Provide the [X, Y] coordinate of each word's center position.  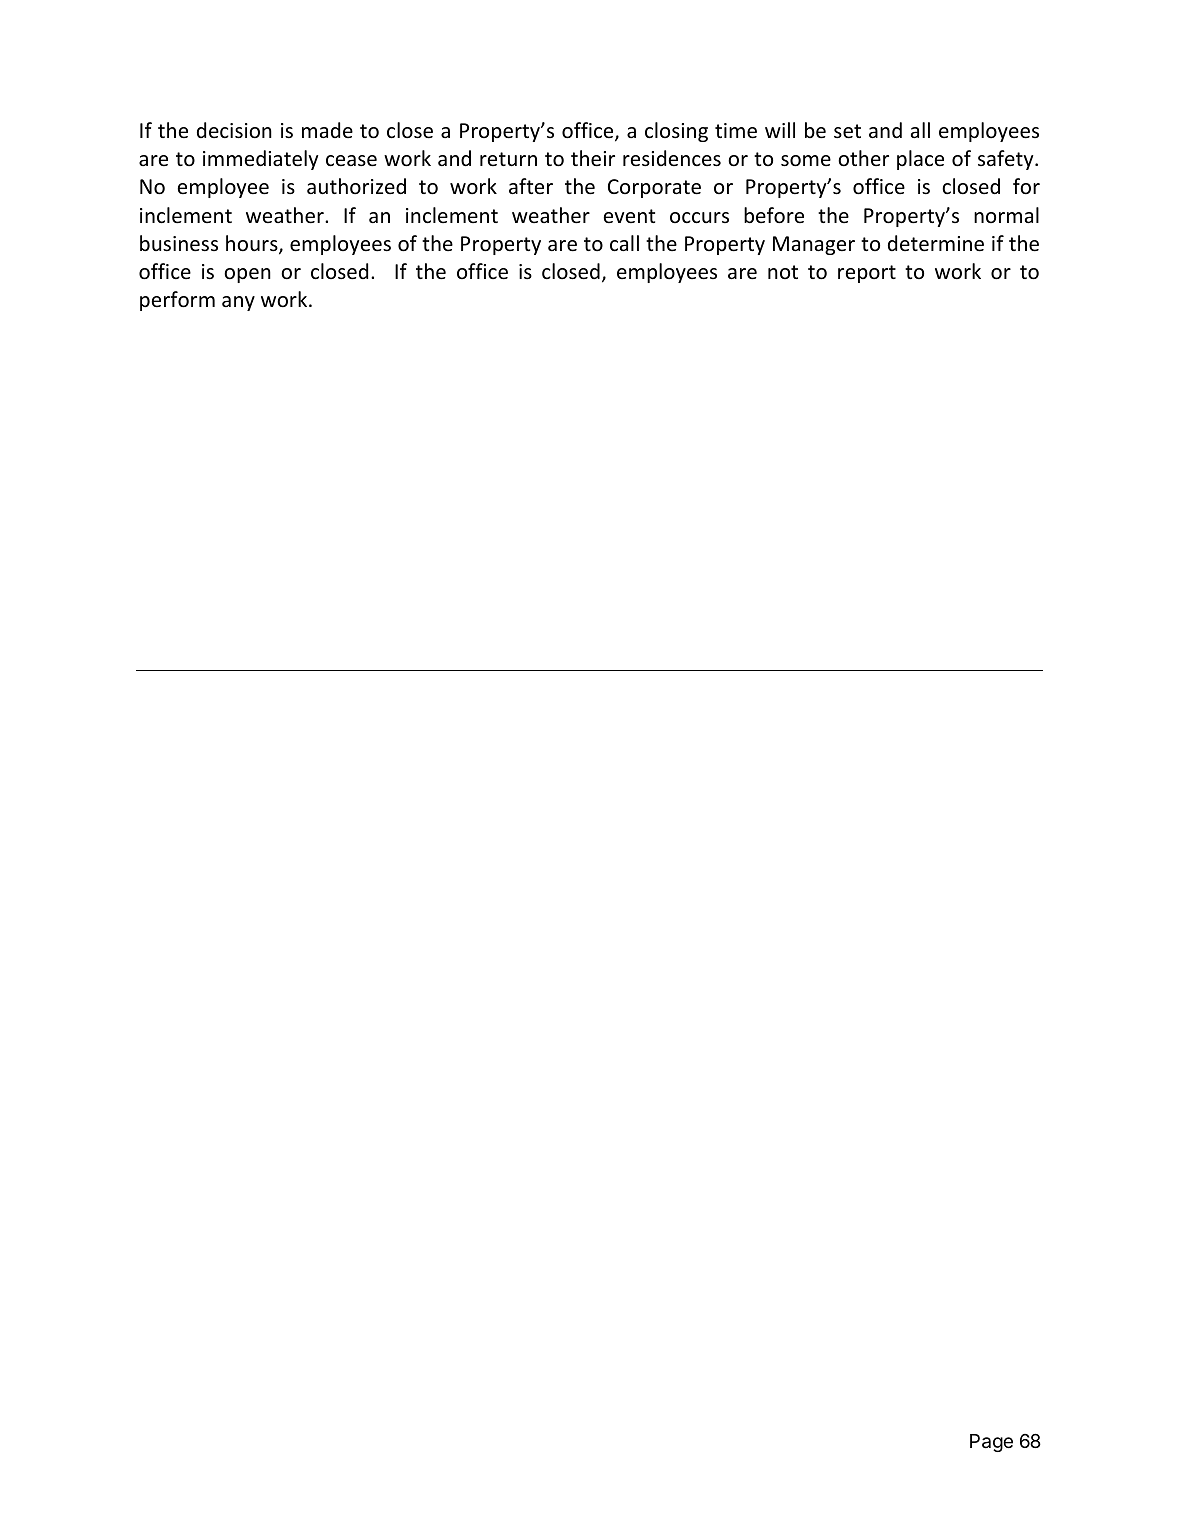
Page [991, 1443]
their [593, 158]
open [247, 275]
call [624, 243]
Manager [814, 245]
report [867, 274]
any [238, 303]
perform [177, 301]
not [783, 272]
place [920, 160]
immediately [260, 160]
